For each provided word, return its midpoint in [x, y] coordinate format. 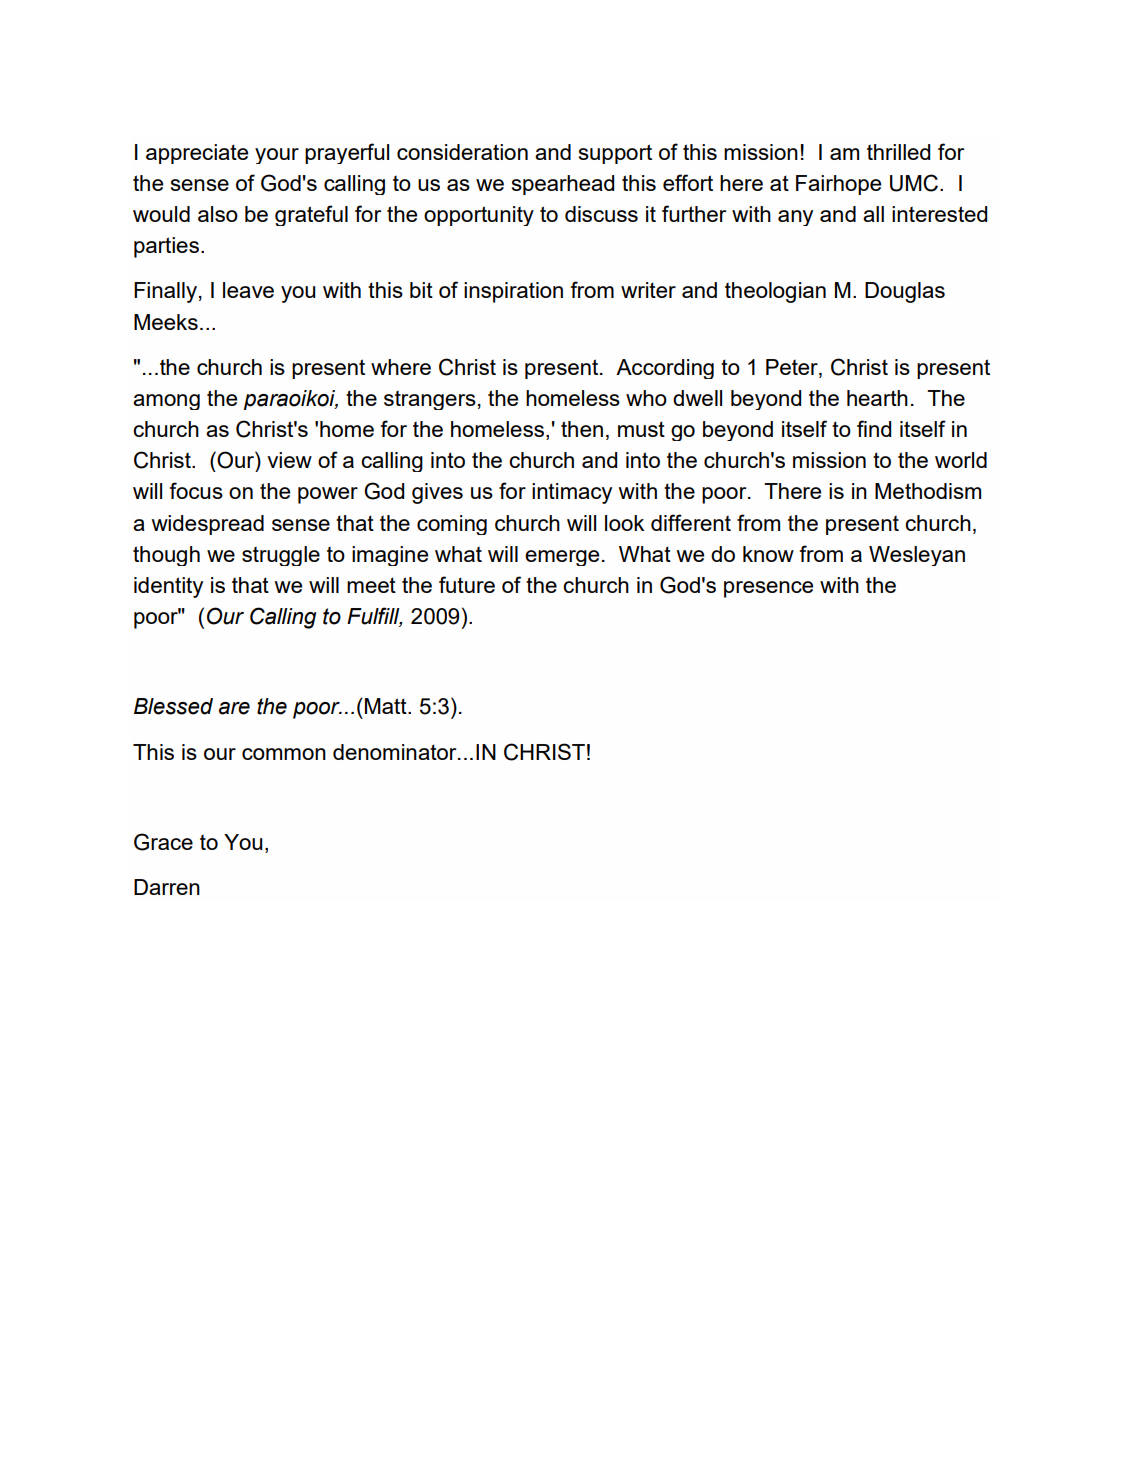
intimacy [572, 493]
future [467, 584]
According [665, 369]
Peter [793, 367]
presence [768, 589]
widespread [207, 525]
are [234, 708]
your [277, 156]
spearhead [563, 185]
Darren [167, 887]
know [768, 554]
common [284, 754]
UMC [914, 183]
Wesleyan [917, 556]
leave [248, 290]
